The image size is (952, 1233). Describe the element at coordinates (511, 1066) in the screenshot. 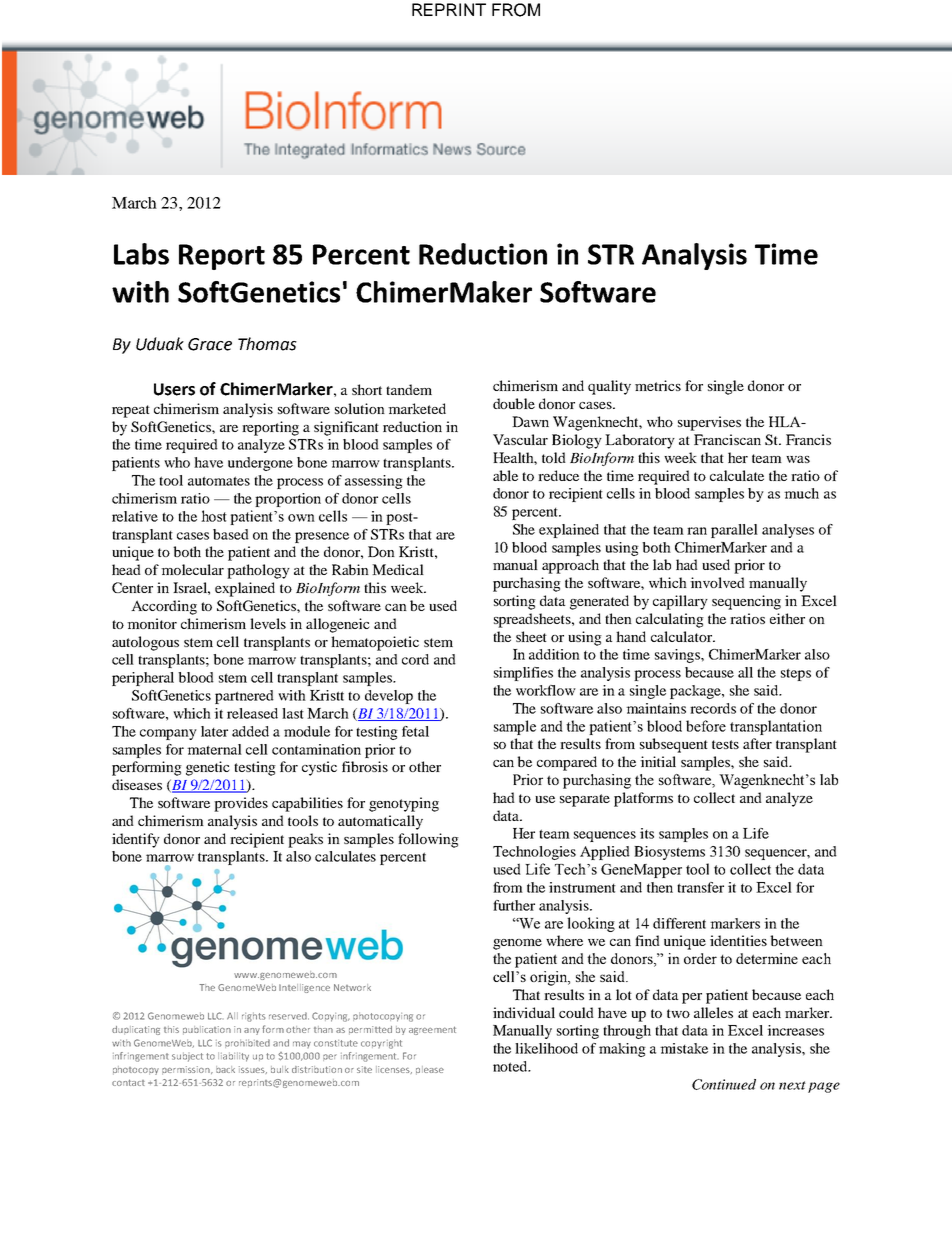

I see `noted` at that location.
